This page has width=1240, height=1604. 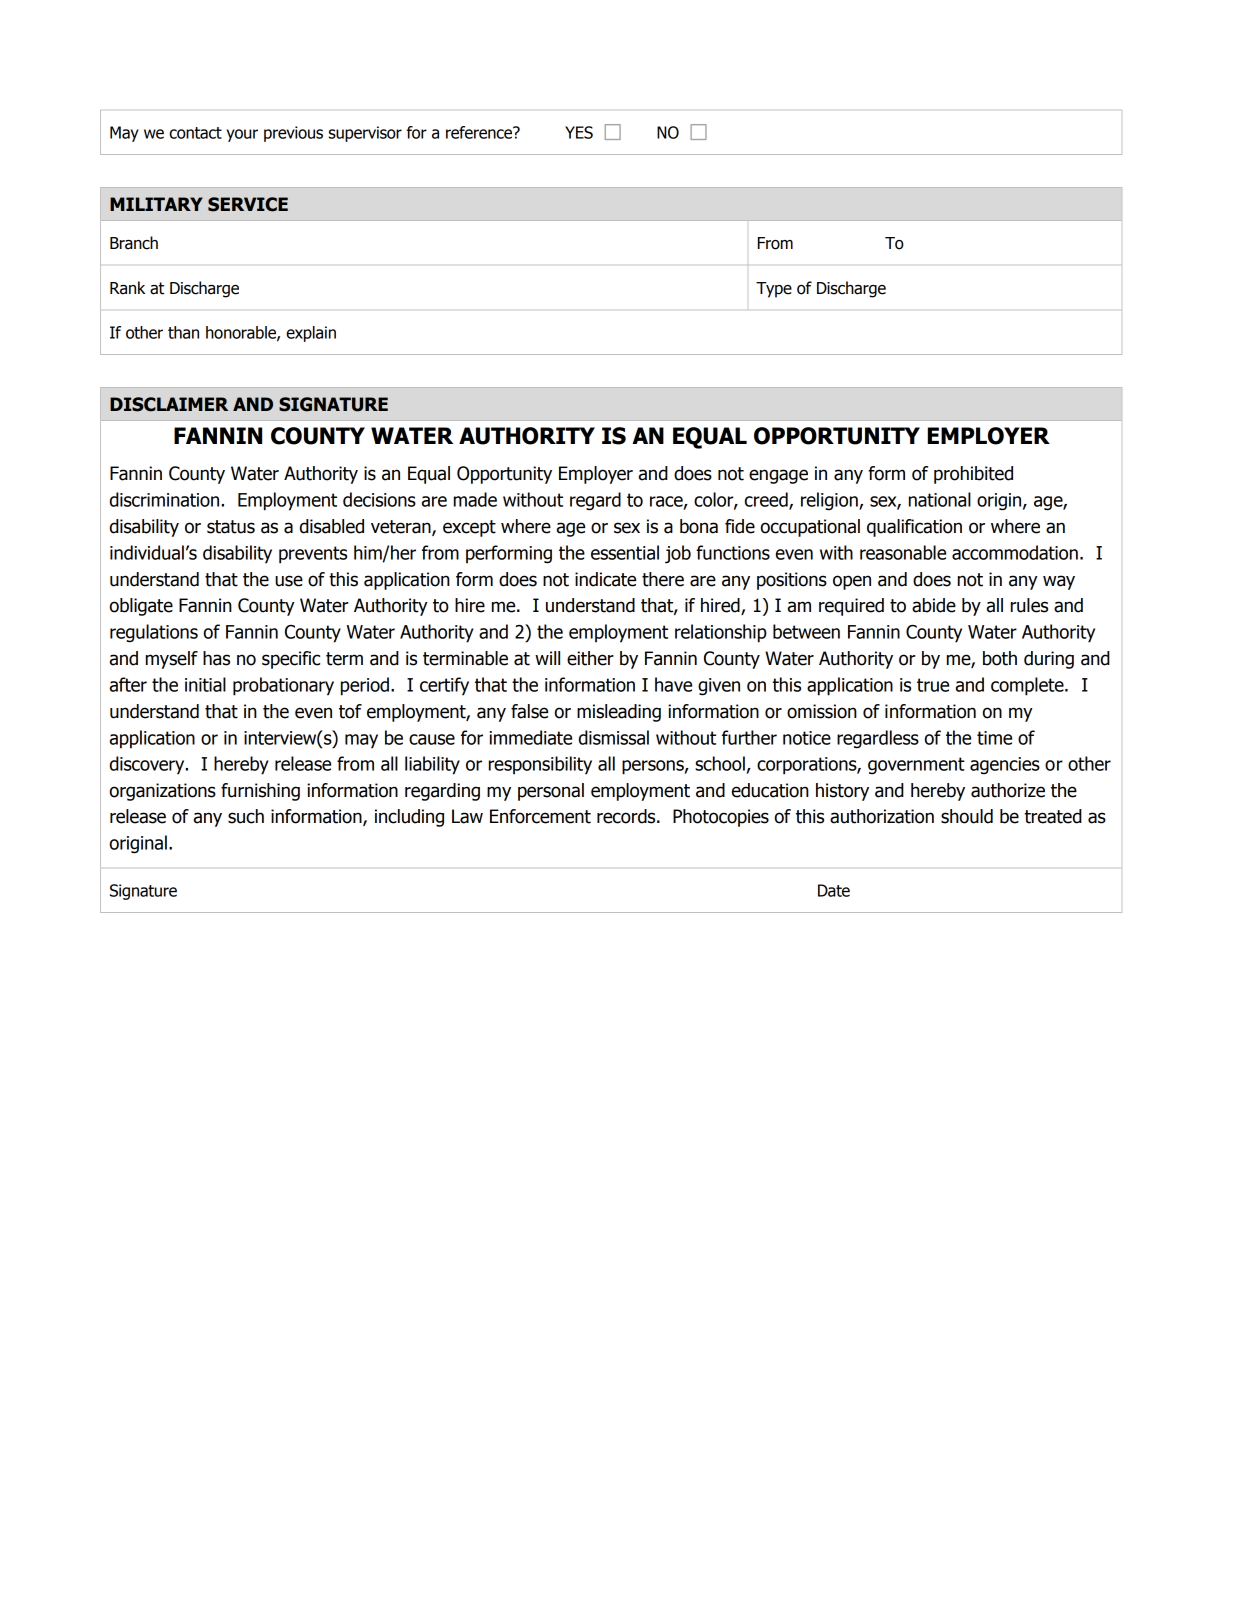 What do you see at coordinates (579, 132) in the page?
I see `YES` at bounding box center [579, 132].
